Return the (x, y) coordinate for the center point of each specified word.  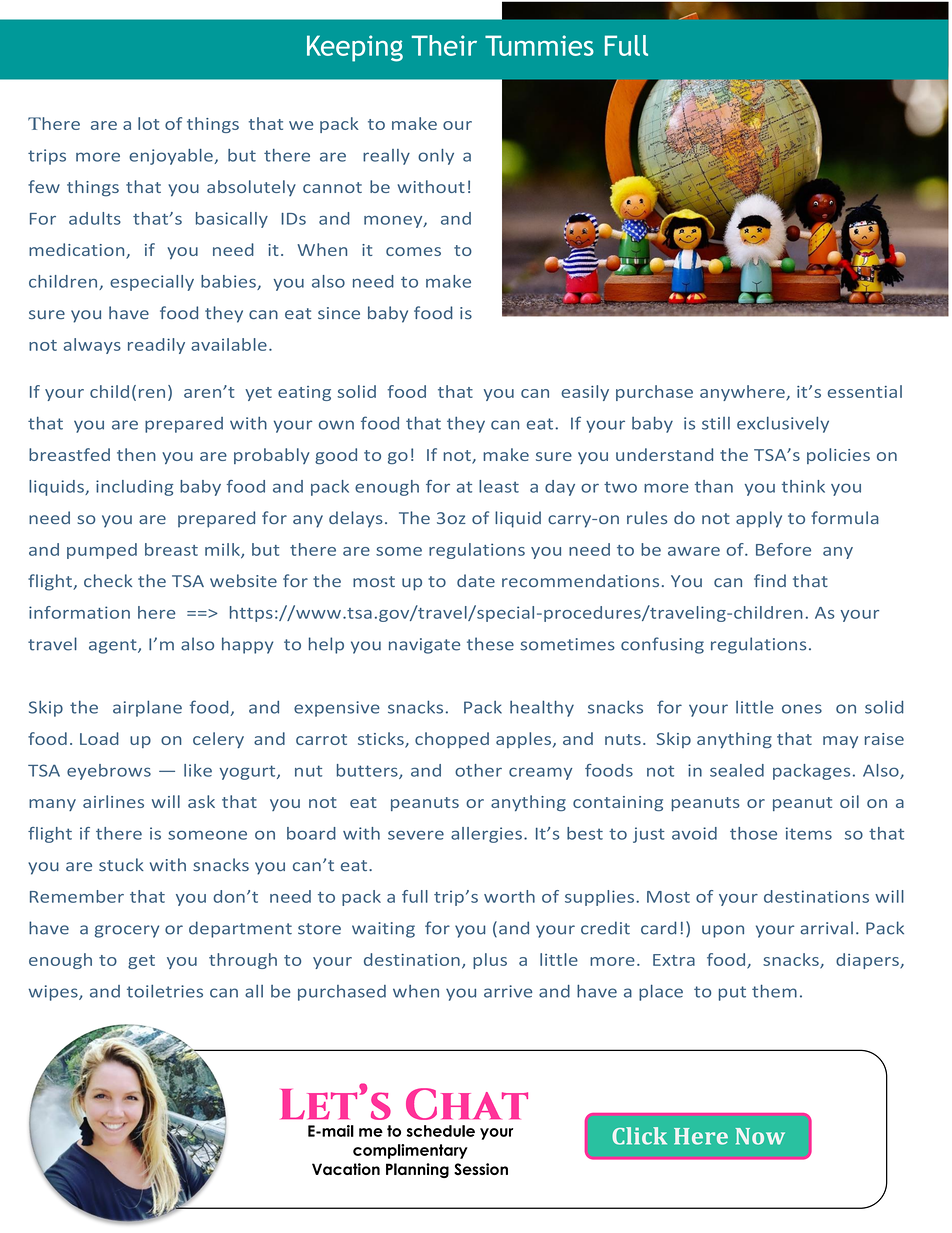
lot (148, 123)
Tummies (539, 45)
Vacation (346, 1169)
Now (760, 1136)
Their (444, 45)
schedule (441, 1131)
